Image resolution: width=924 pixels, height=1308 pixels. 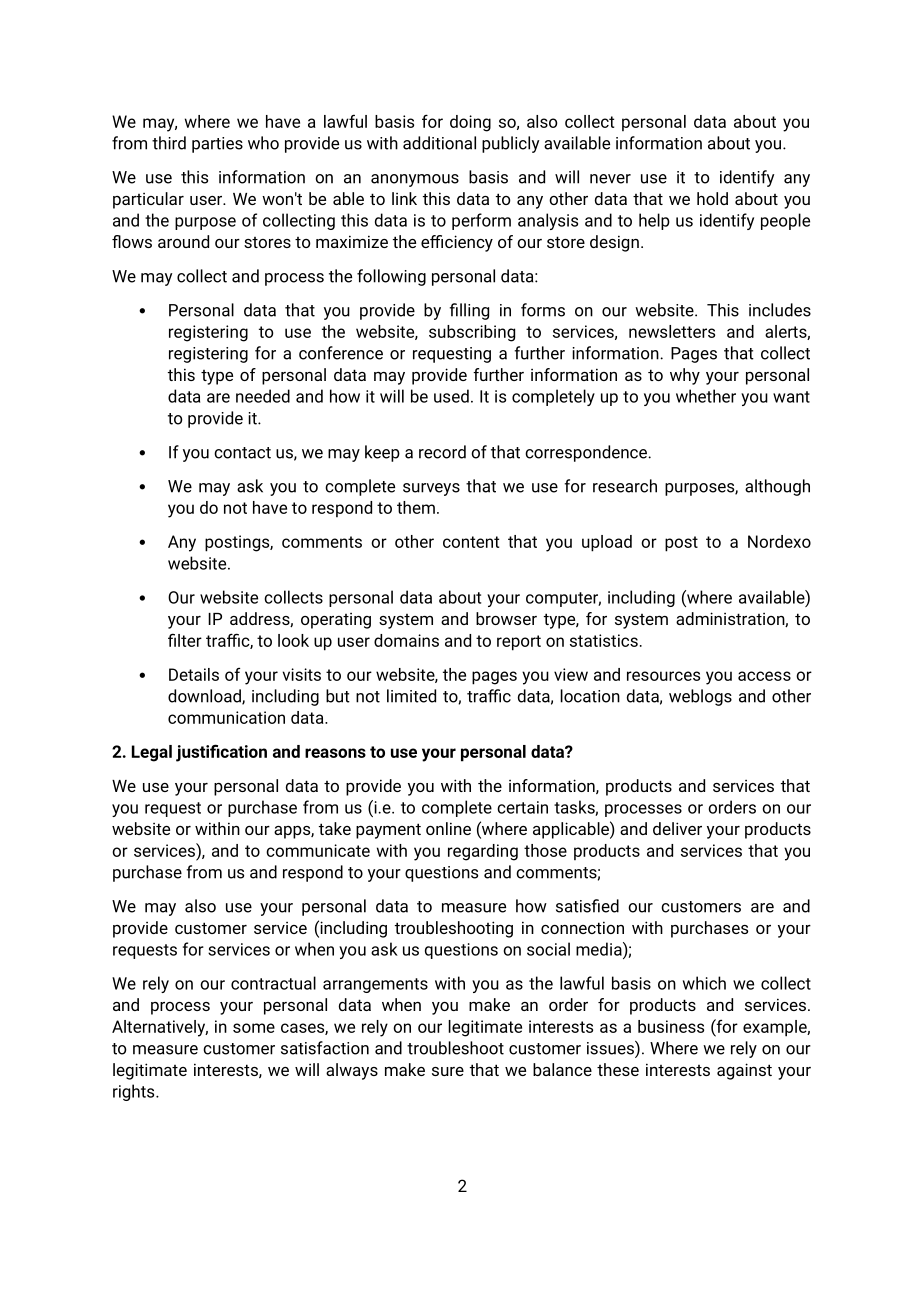 I want to click on resources, so click(x=663, y=676).
